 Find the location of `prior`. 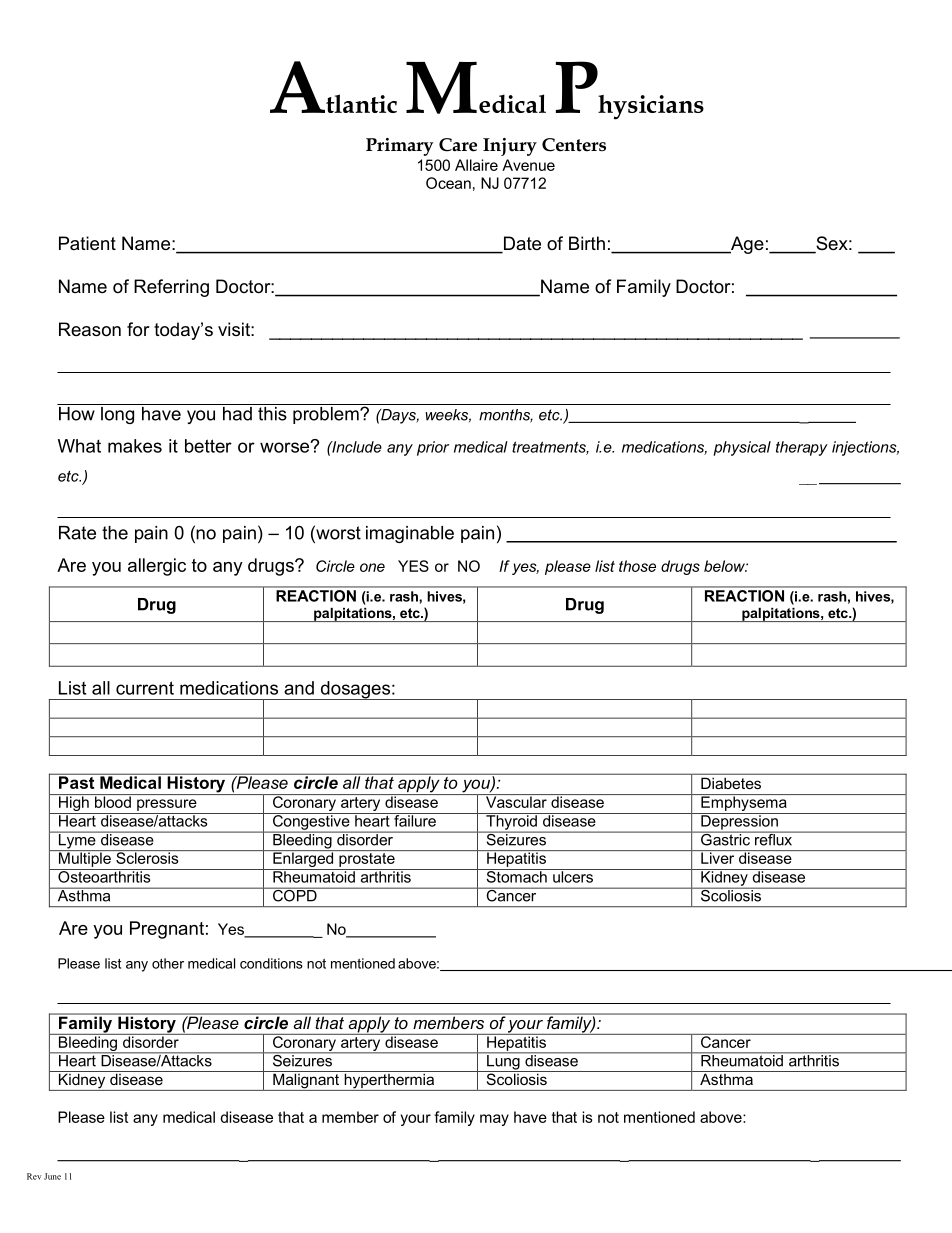

prior is located at coordinates (433, 448).
